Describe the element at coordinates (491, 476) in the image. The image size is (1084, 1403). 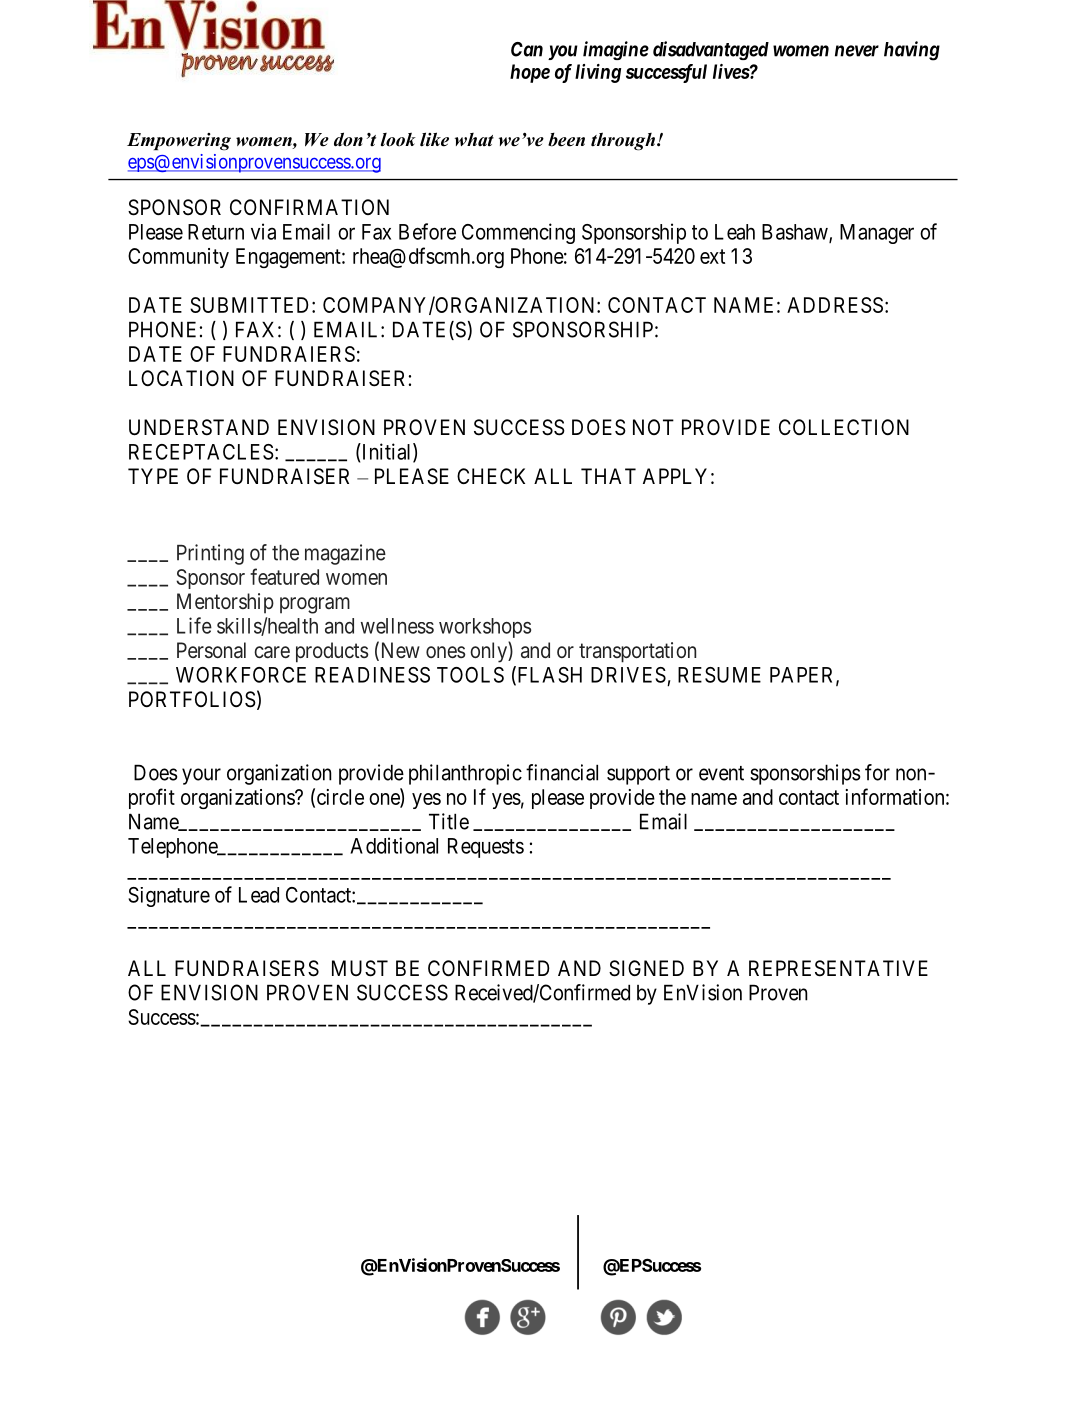
I see `CHECK` at that location.
